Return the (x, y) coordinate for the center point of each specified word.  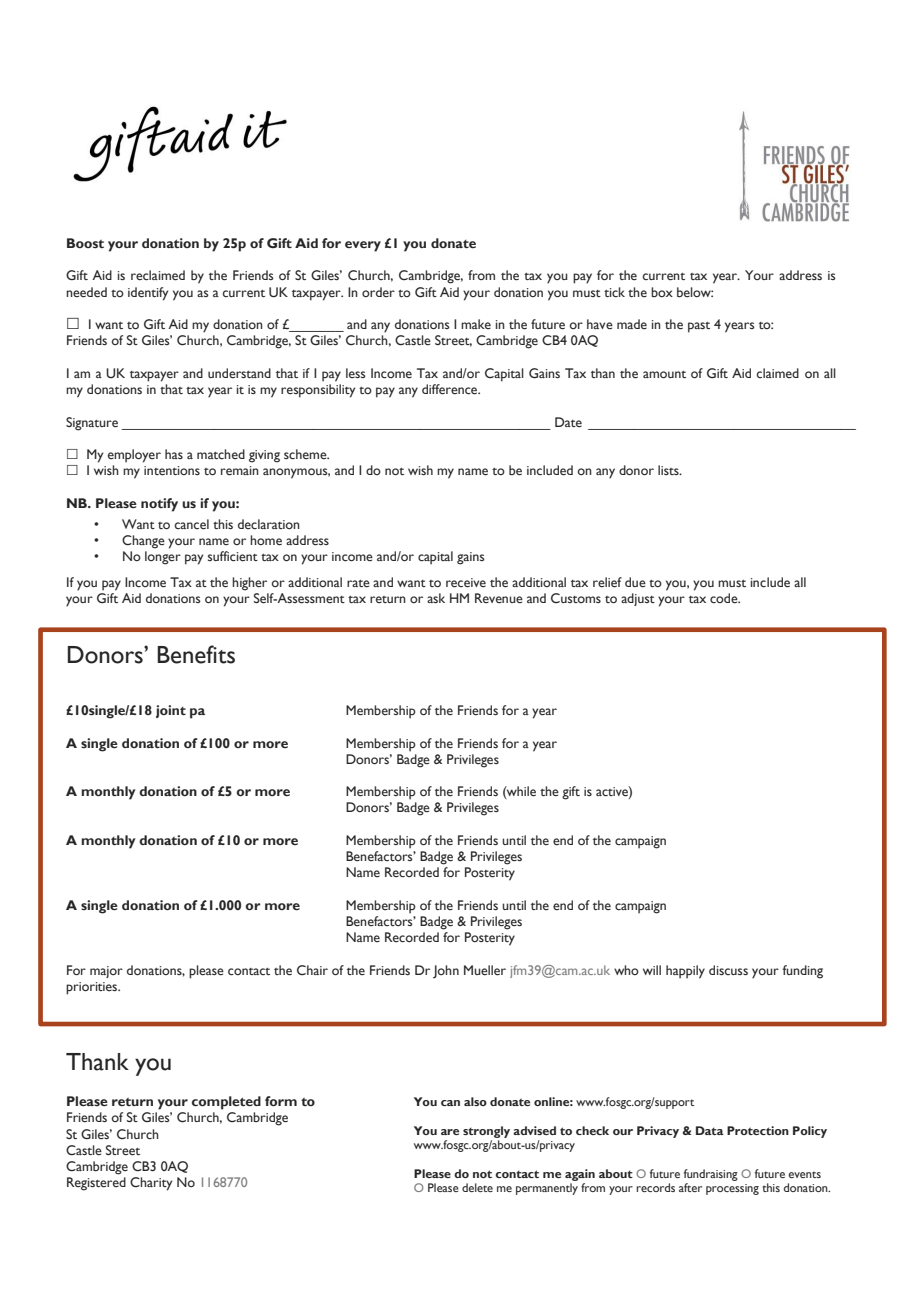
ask (436, 598)
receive (466, 583)
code (725, 598)
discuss (728, 970)
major (106, 972)
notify (159, 505)
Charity (151, 1184)
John (446, 971)
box (662, 292)
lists (669, 470)
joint (171, 711)
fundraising (711, 1175)
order (378, 292)
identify (148, 294)
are (450, 1132)
